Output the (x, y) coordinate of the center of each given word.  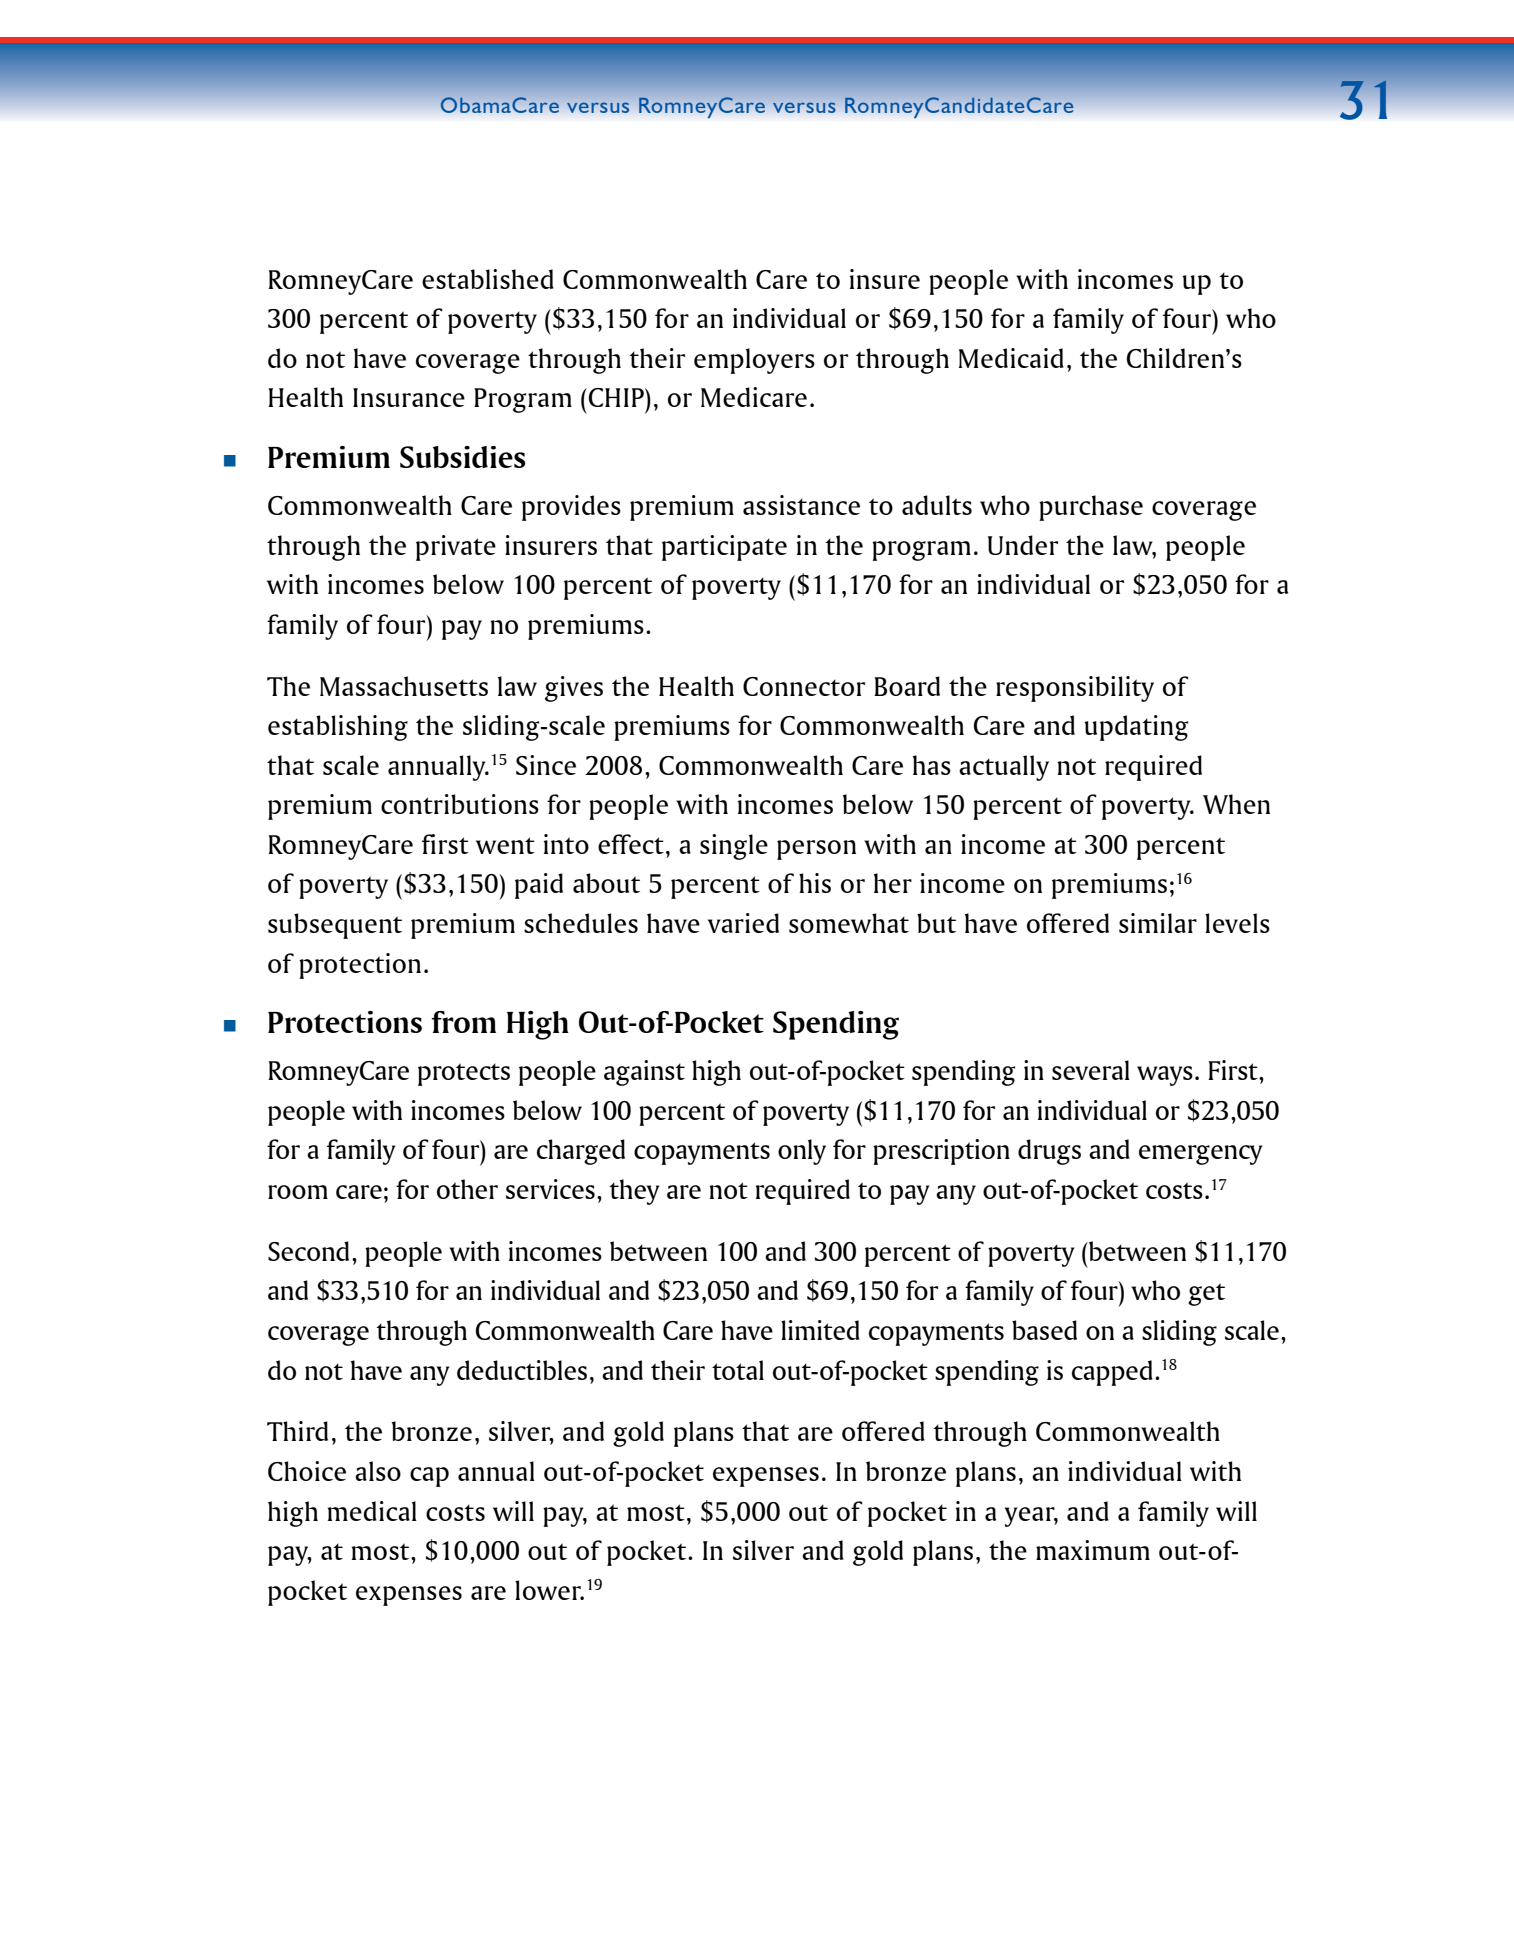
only (802, 1152)
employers (754, 361)
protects (464, 1074)
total (738, 1370)
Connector (804, 686)
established (488, 279)
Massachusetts (404, 686)
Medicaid (1011, 358)
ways (1165, 1076)
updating (1136, 728)
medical (372, 1511)
